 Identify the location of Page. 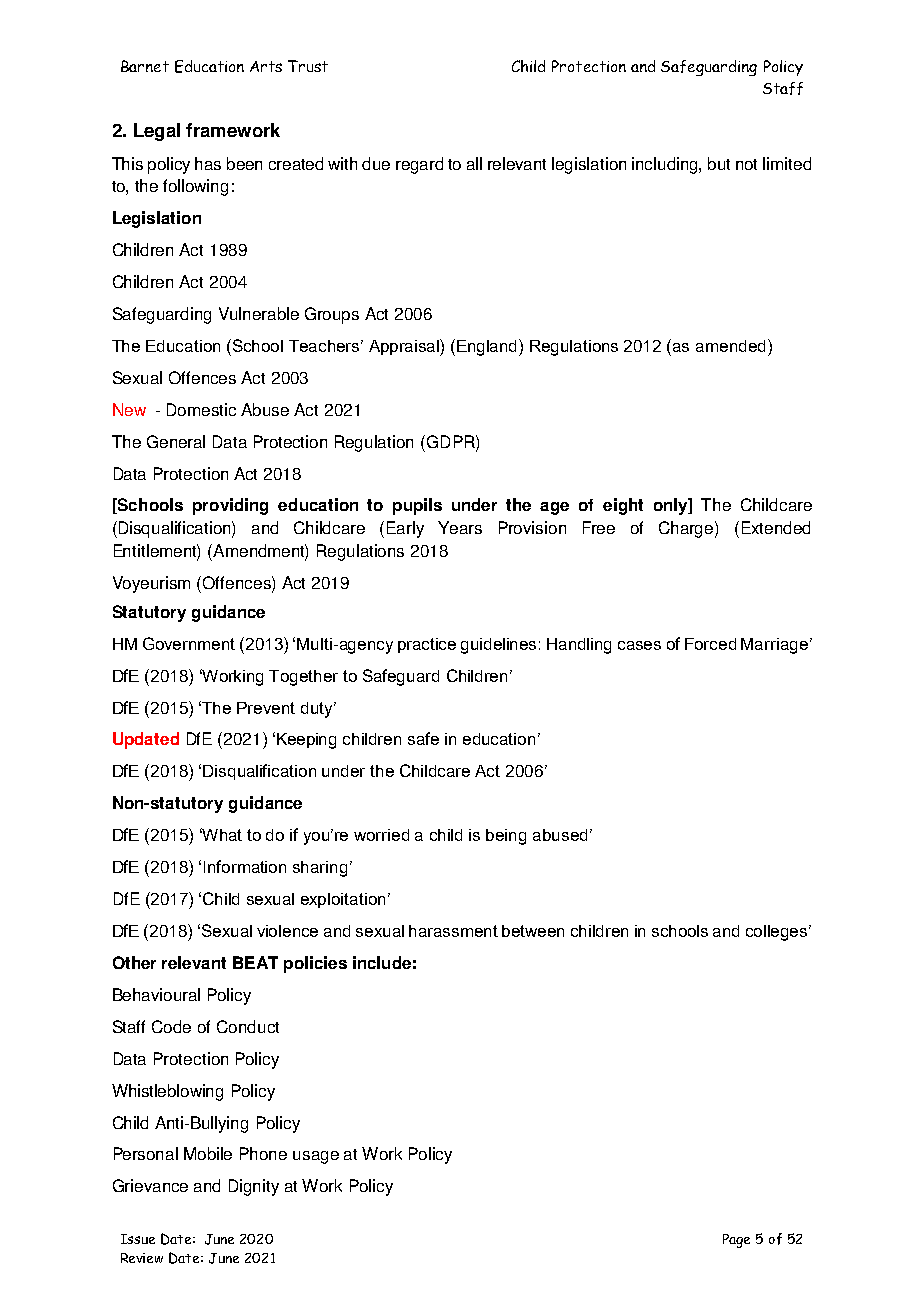
(736, 1241).
